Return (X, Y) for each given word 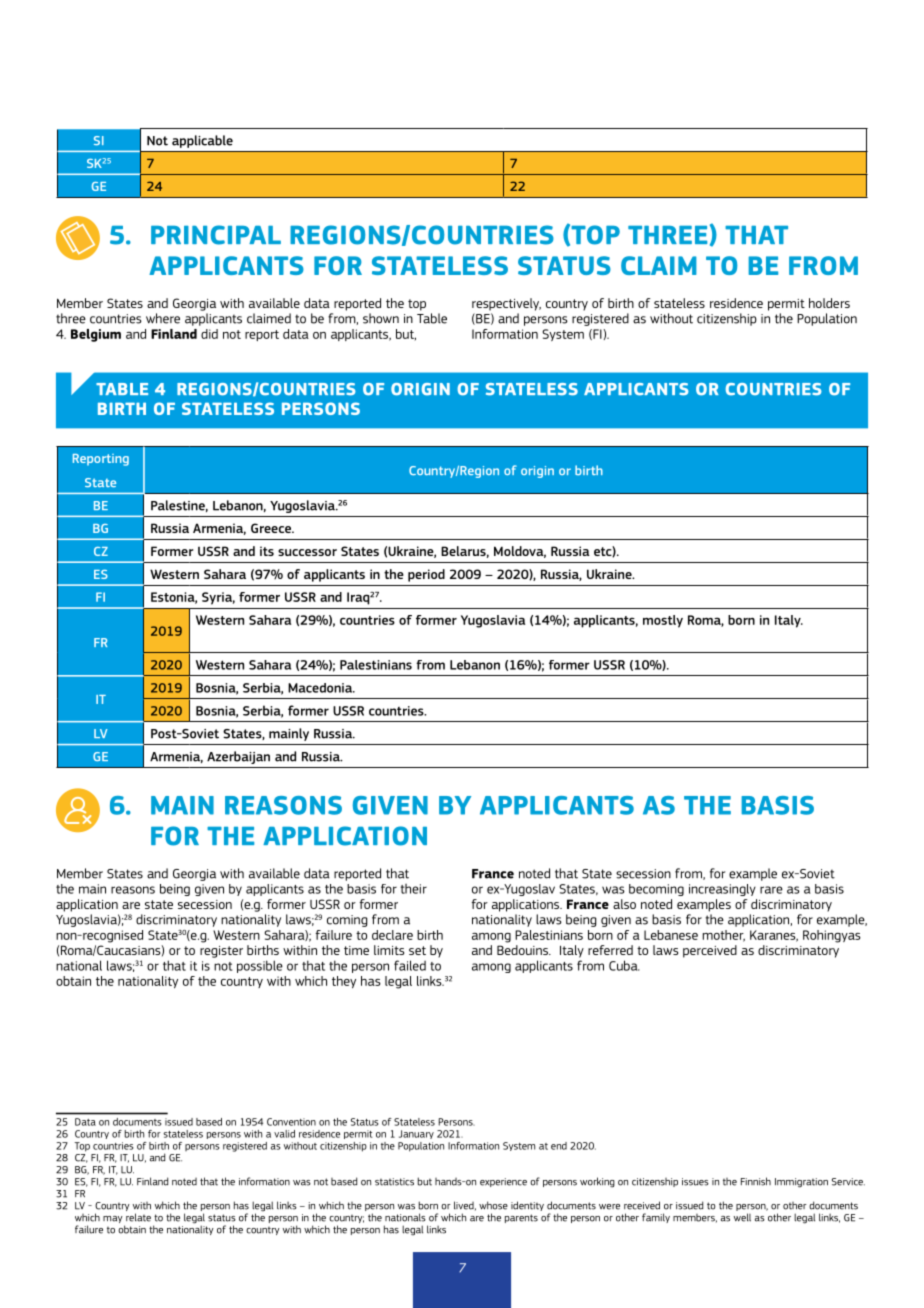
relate (138, 1217)
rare (771, 890)
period (426, 575)
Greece (272, 528)
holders (829, 303)
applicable (202, 141)
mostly (663, 621)
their (413, 889)
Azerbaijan (238, 757)
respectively (506, 304)
